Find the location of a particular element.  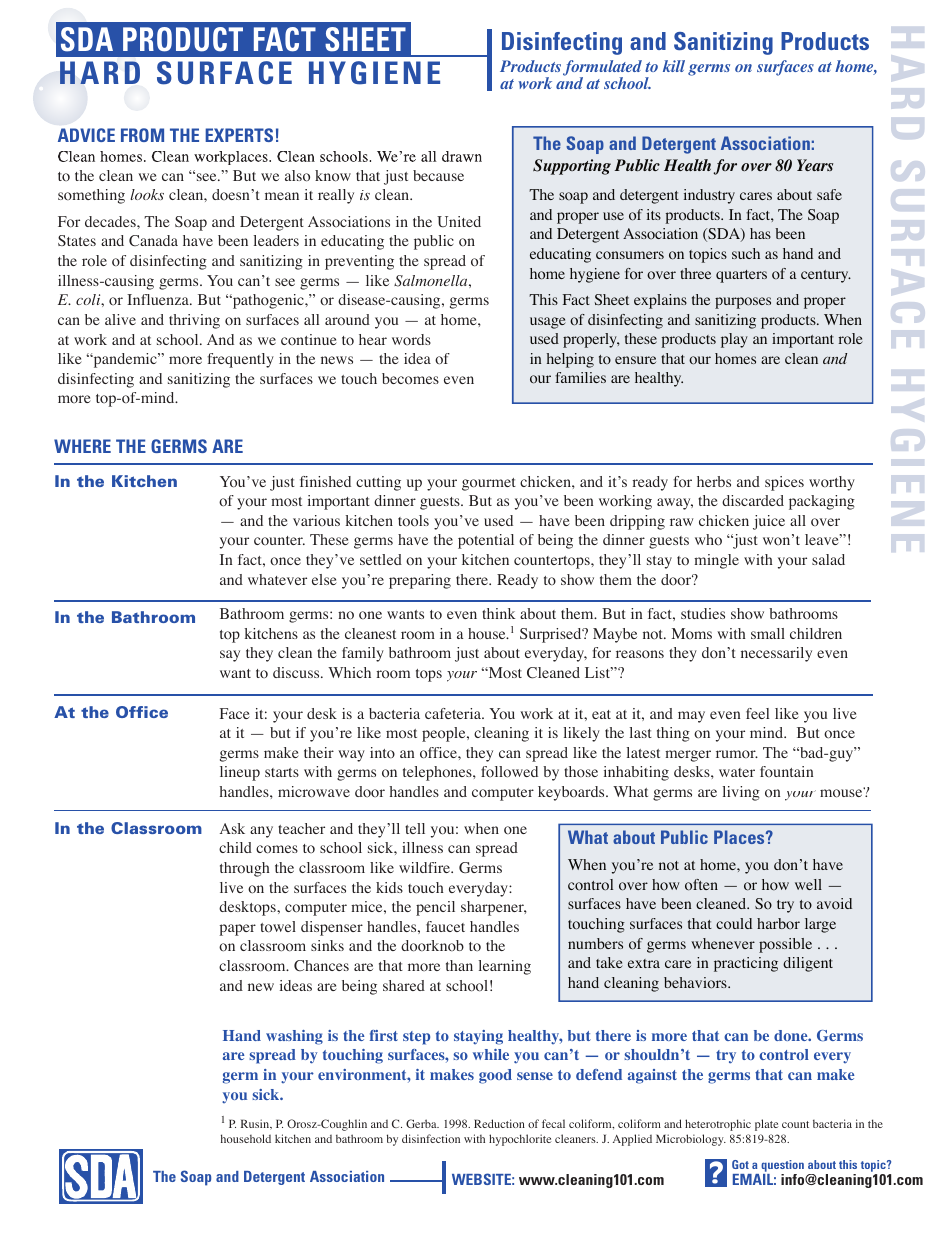

Rusin is located at coordinates (256, 1124).
